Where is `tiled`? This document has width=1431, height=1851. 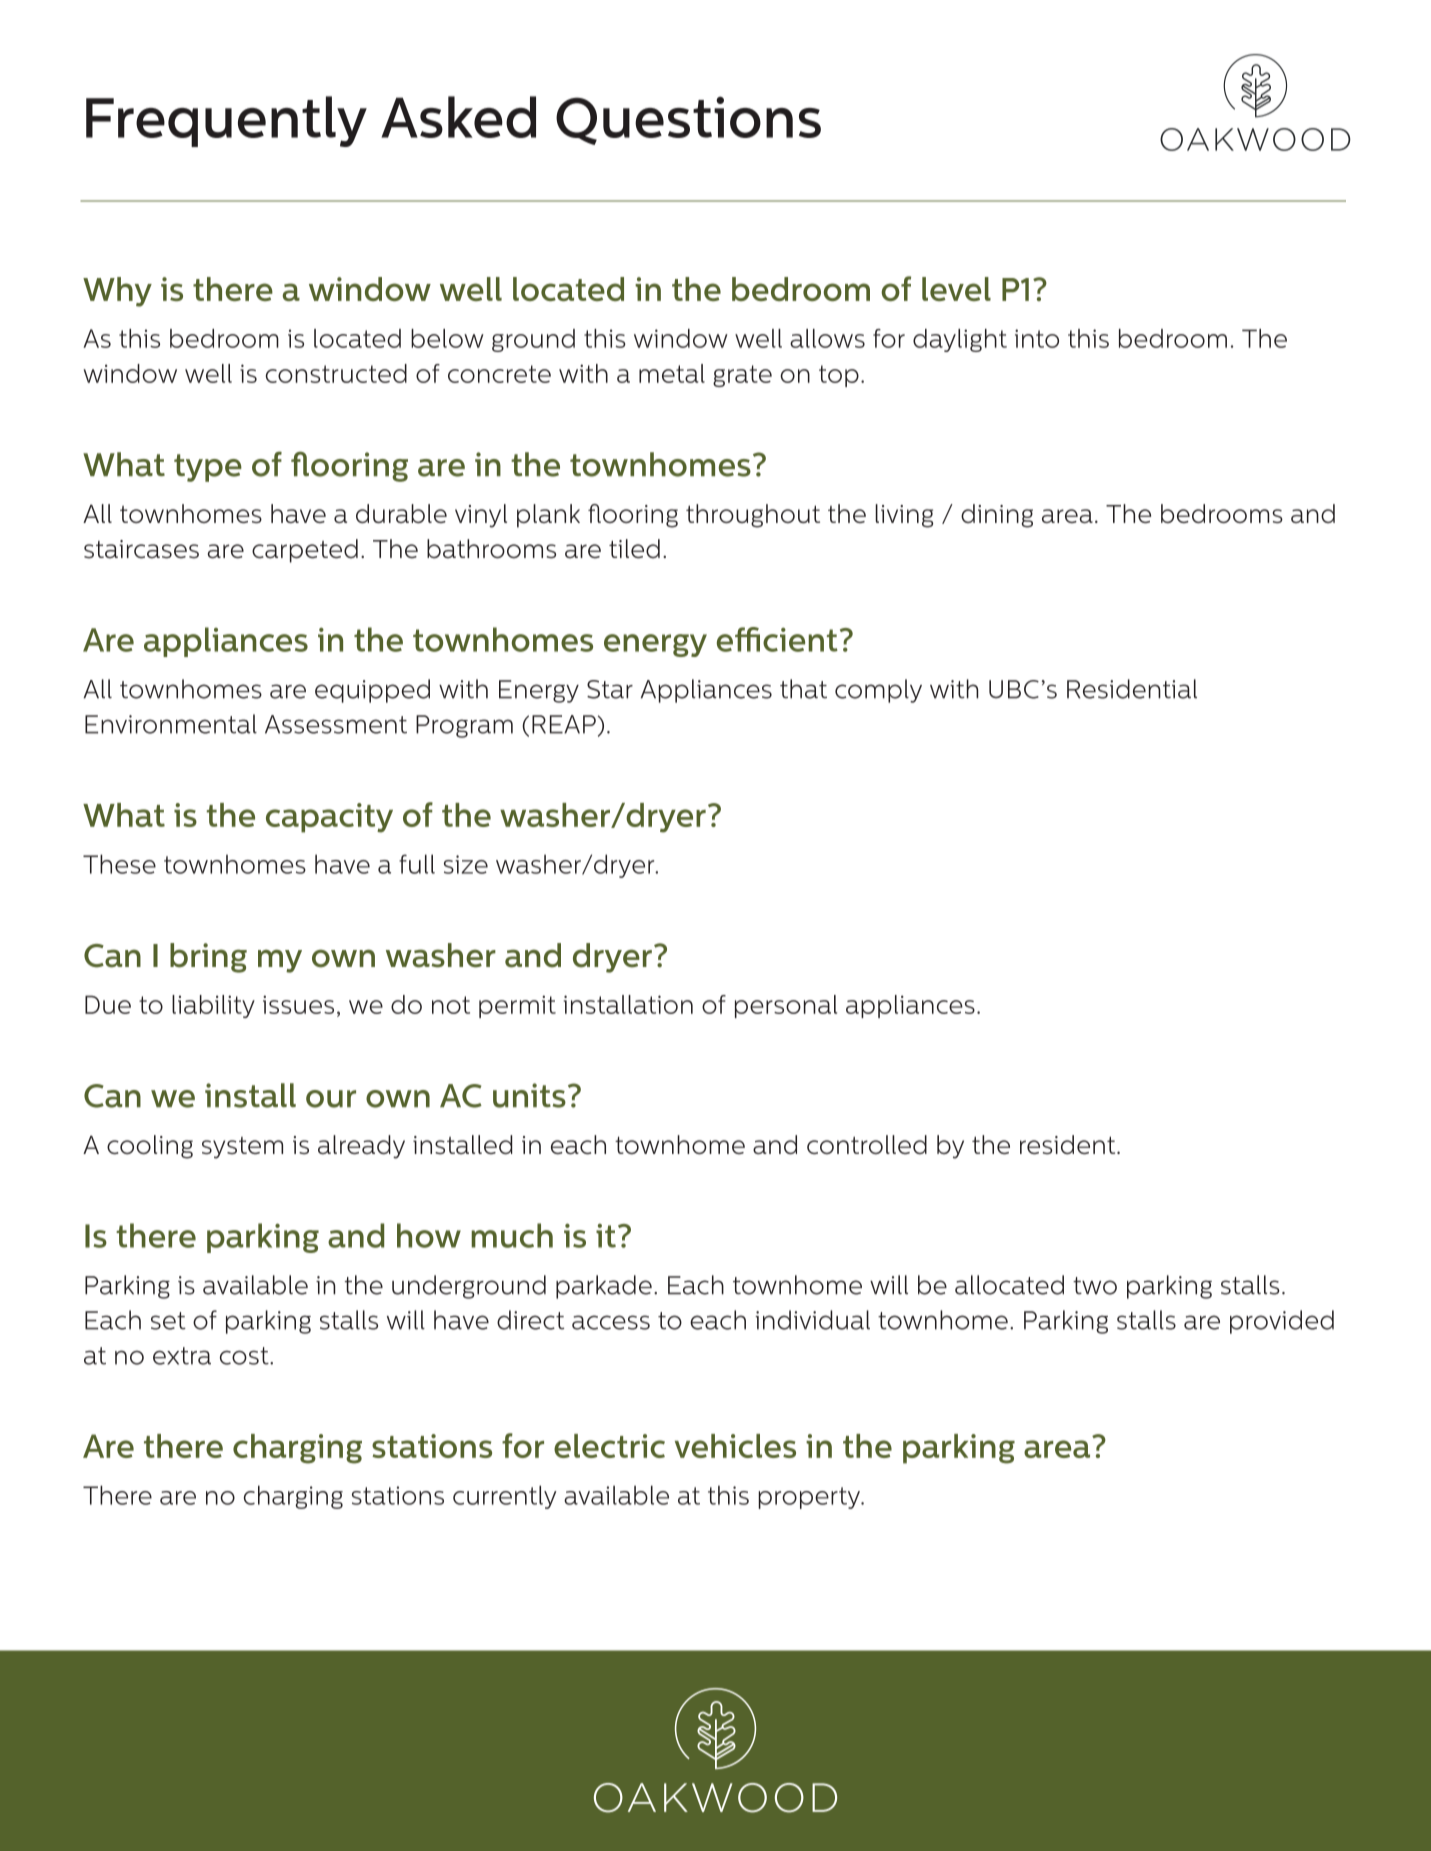 tiled is located at coordinates (634, 549).
